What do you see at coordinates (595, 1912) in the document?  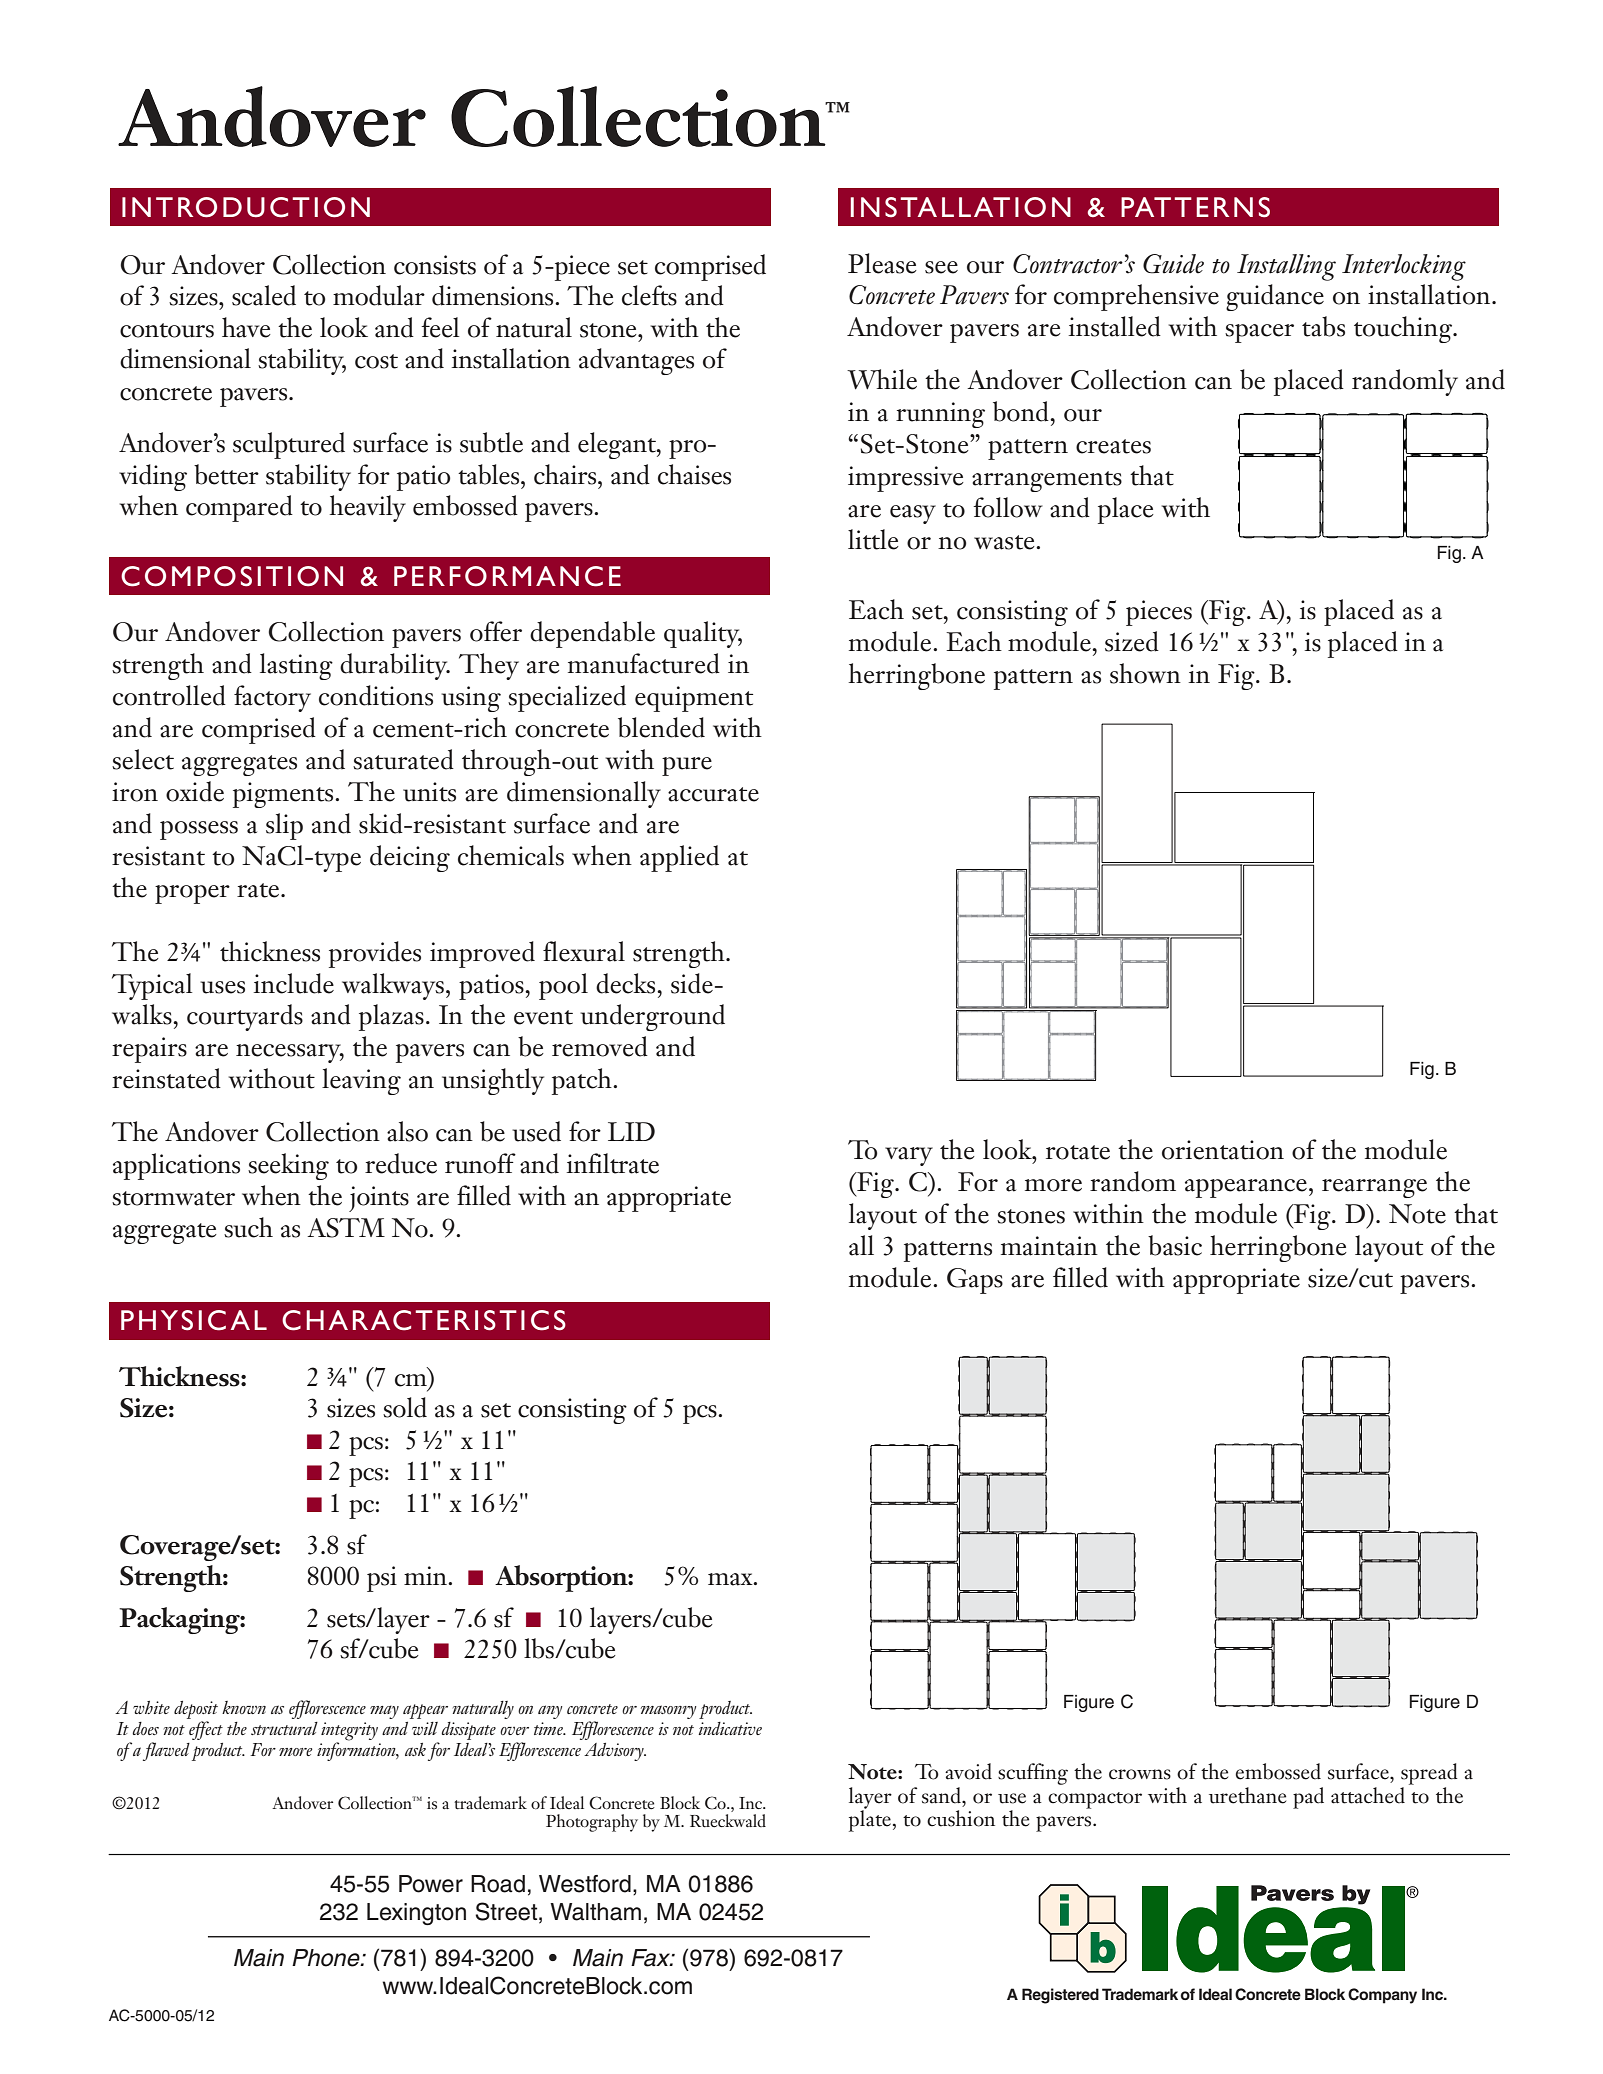 I see `Waltham` at bounding box center [595, 1912].
